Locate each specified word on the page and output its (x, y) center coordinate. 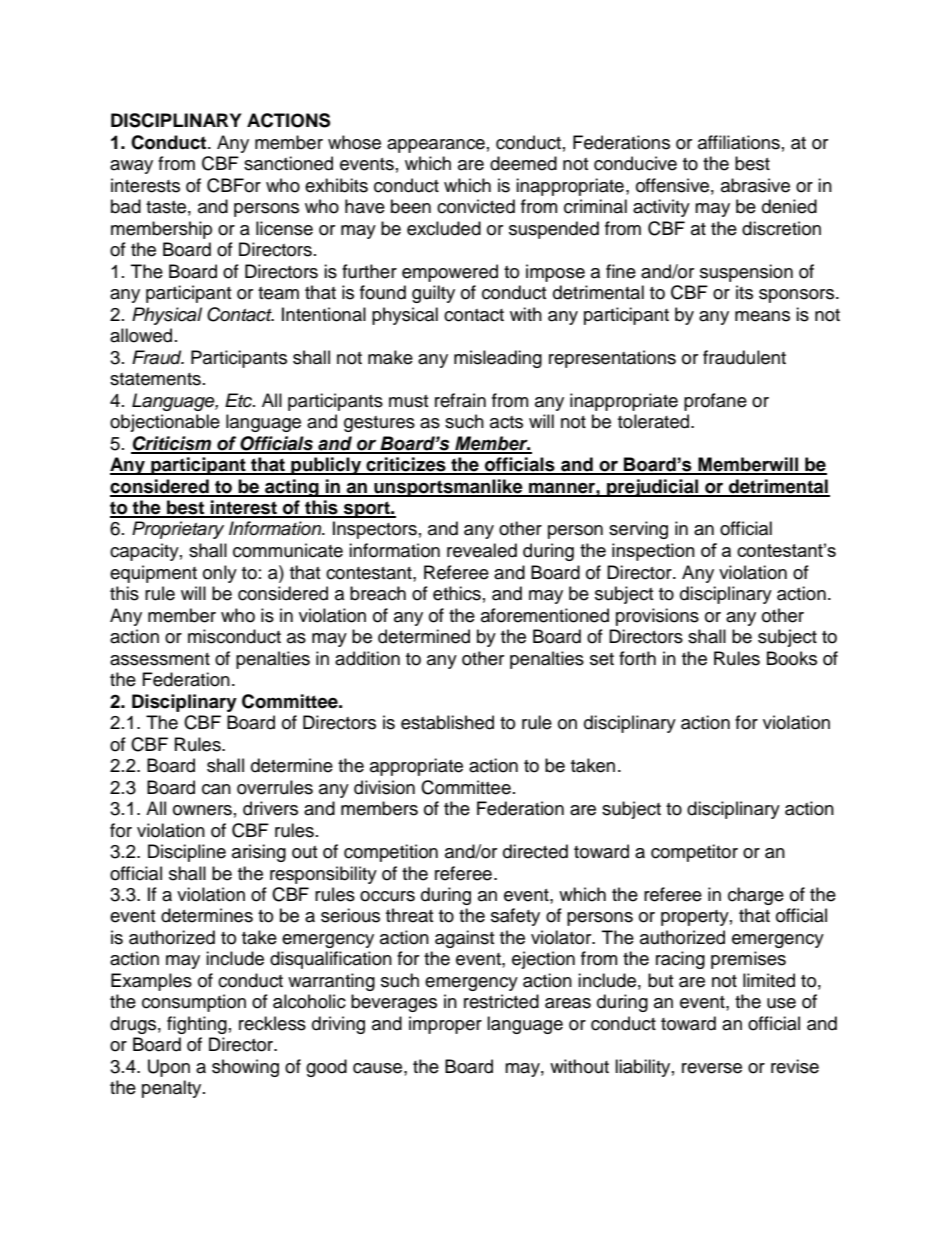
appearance (436, 146)
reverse (712, 1068)
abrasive (755, 185)
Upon (169, 1068)
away (131, 167)
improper (445, 1025)
